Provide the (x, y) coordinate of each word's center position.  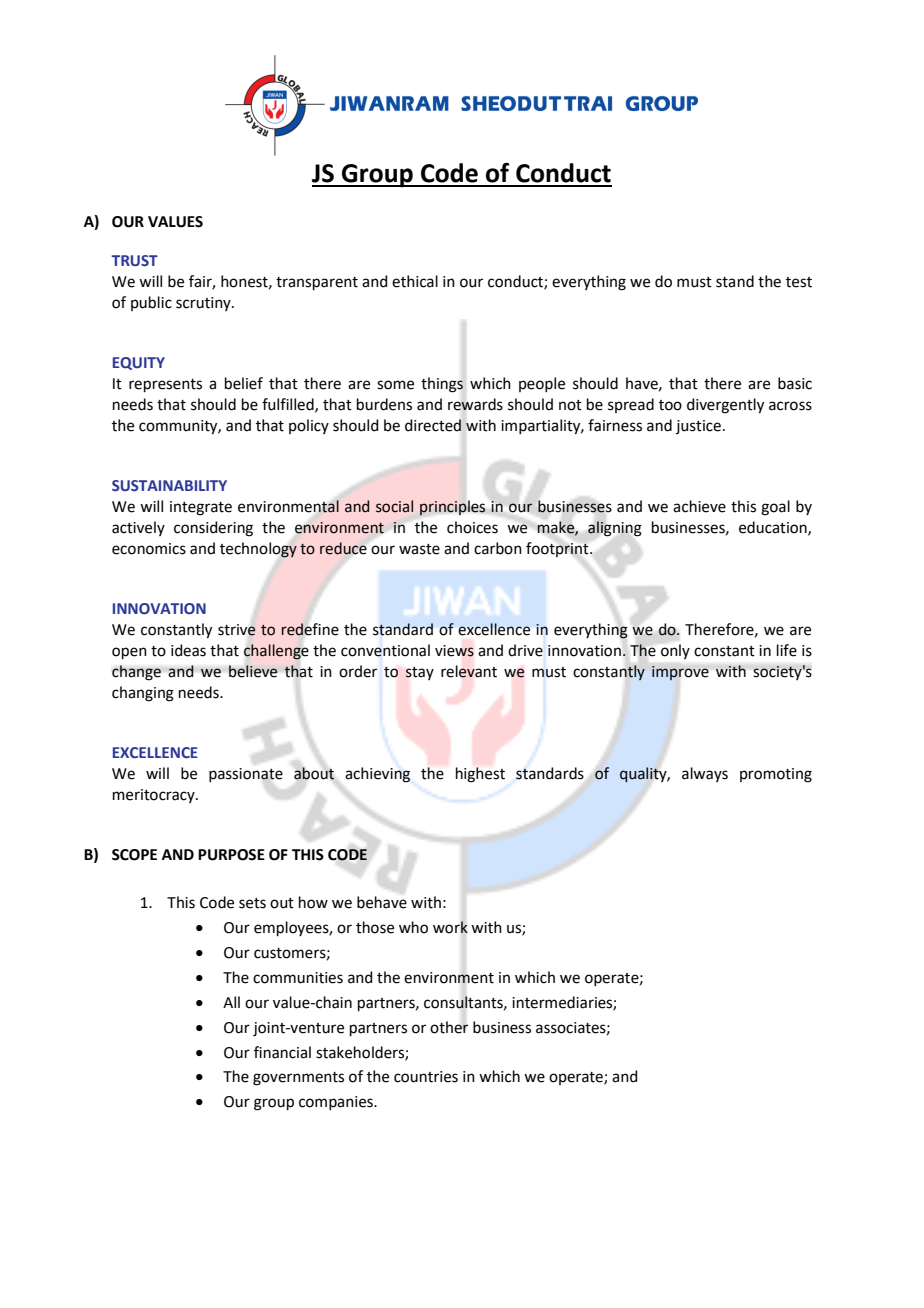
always (705, 774)
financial (282, 1052)
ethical (415, 281)
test (799, 282)
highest (480, 775)
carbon (498, 548)
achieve (699, 506)
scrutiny (204, 304)
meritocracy (155, 796)
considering (213, 529)
